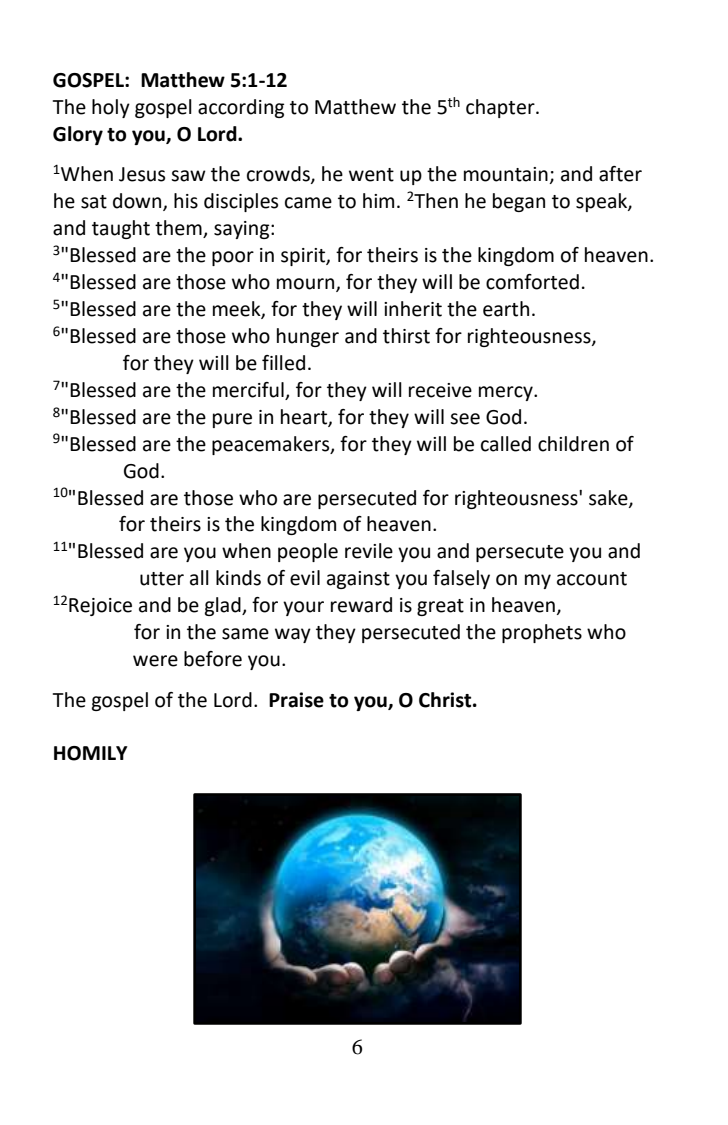 The width and height of the image is (728, 1125). I want to click on comforted, so click(532, 282).
